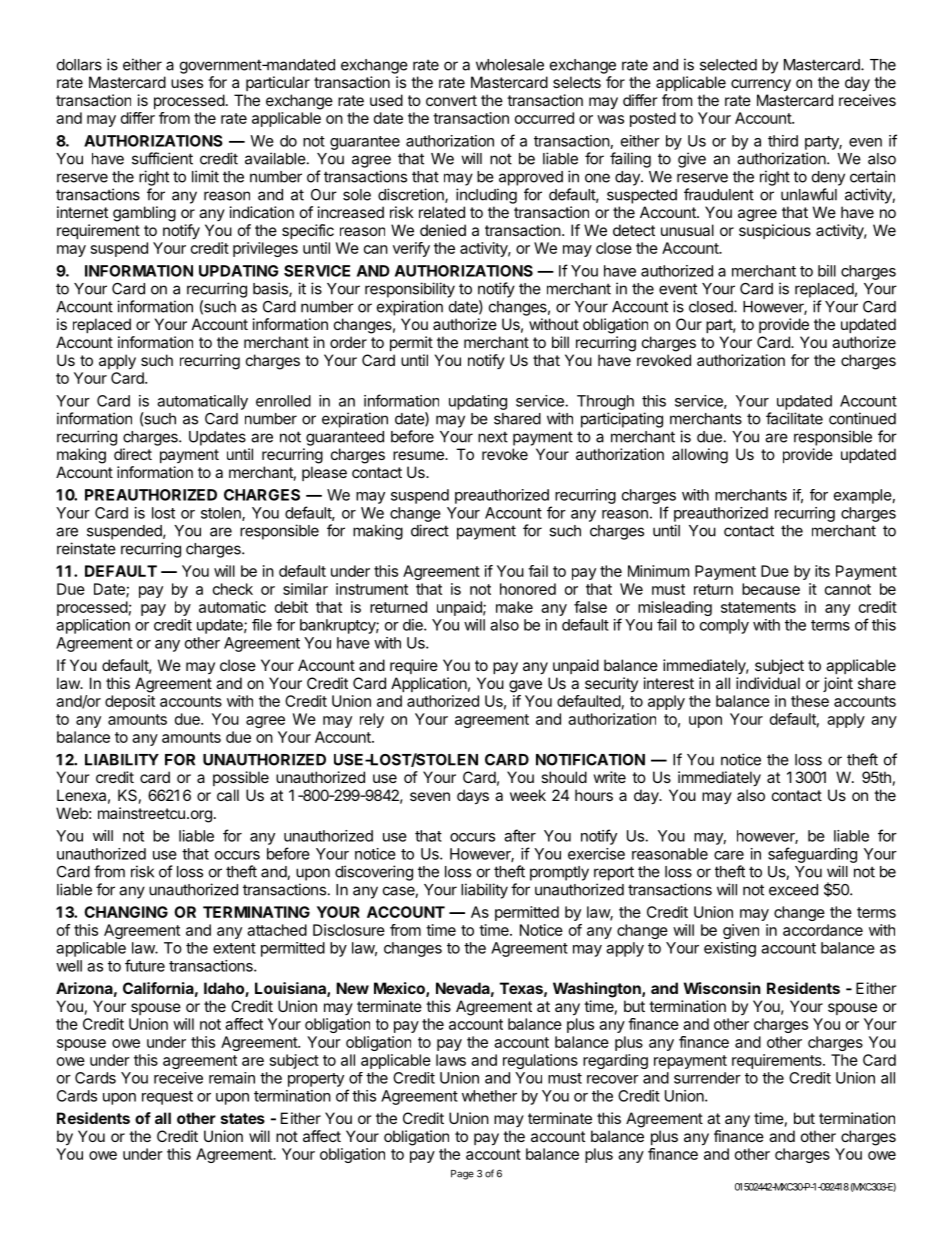  What do you see at coordinates (493, 437) in the image?
I see `next` at bounding box center [493, 437].
